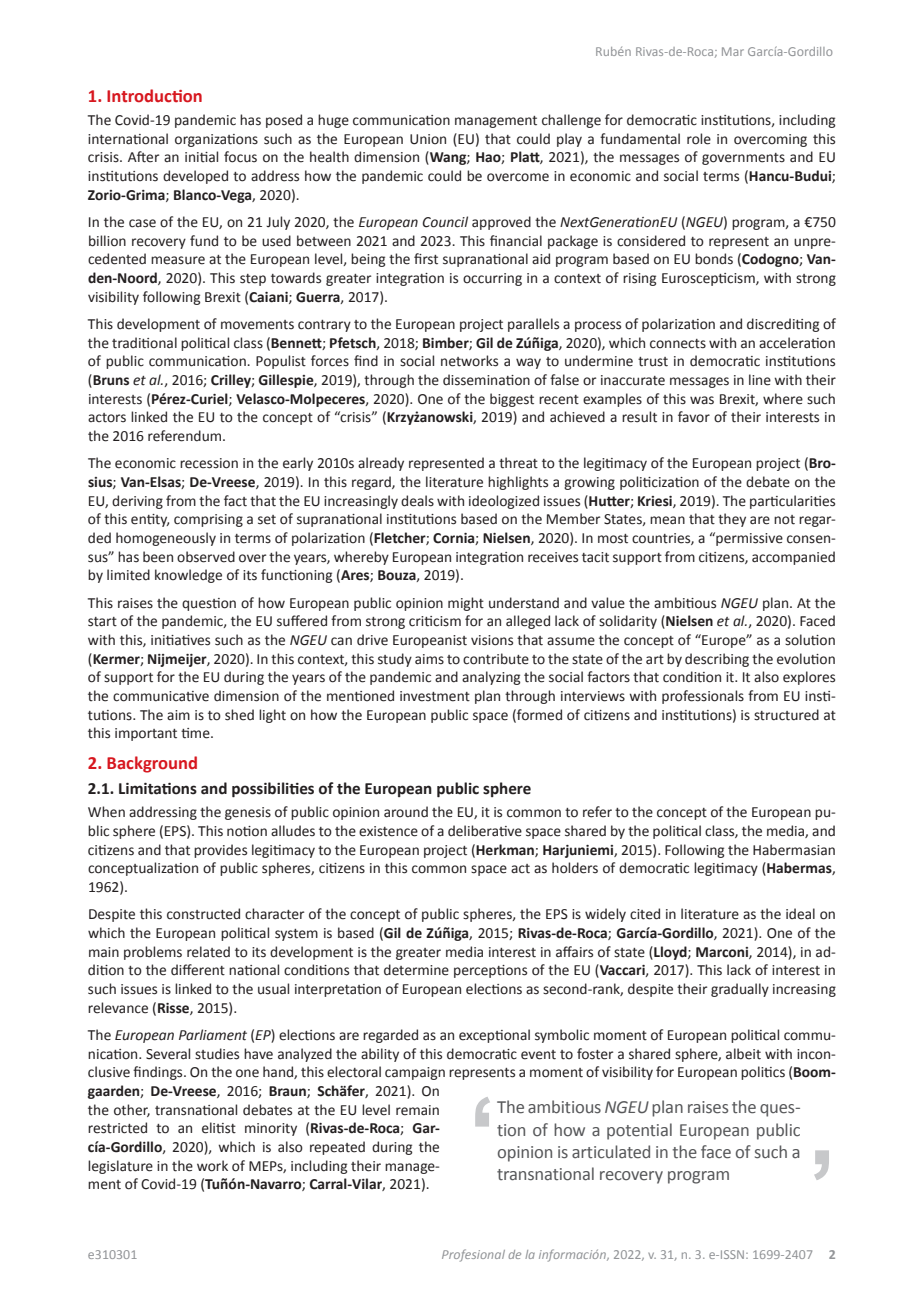 The height and width of the image is (1308, 924). I want to click on potential, so click(639, 1131).
